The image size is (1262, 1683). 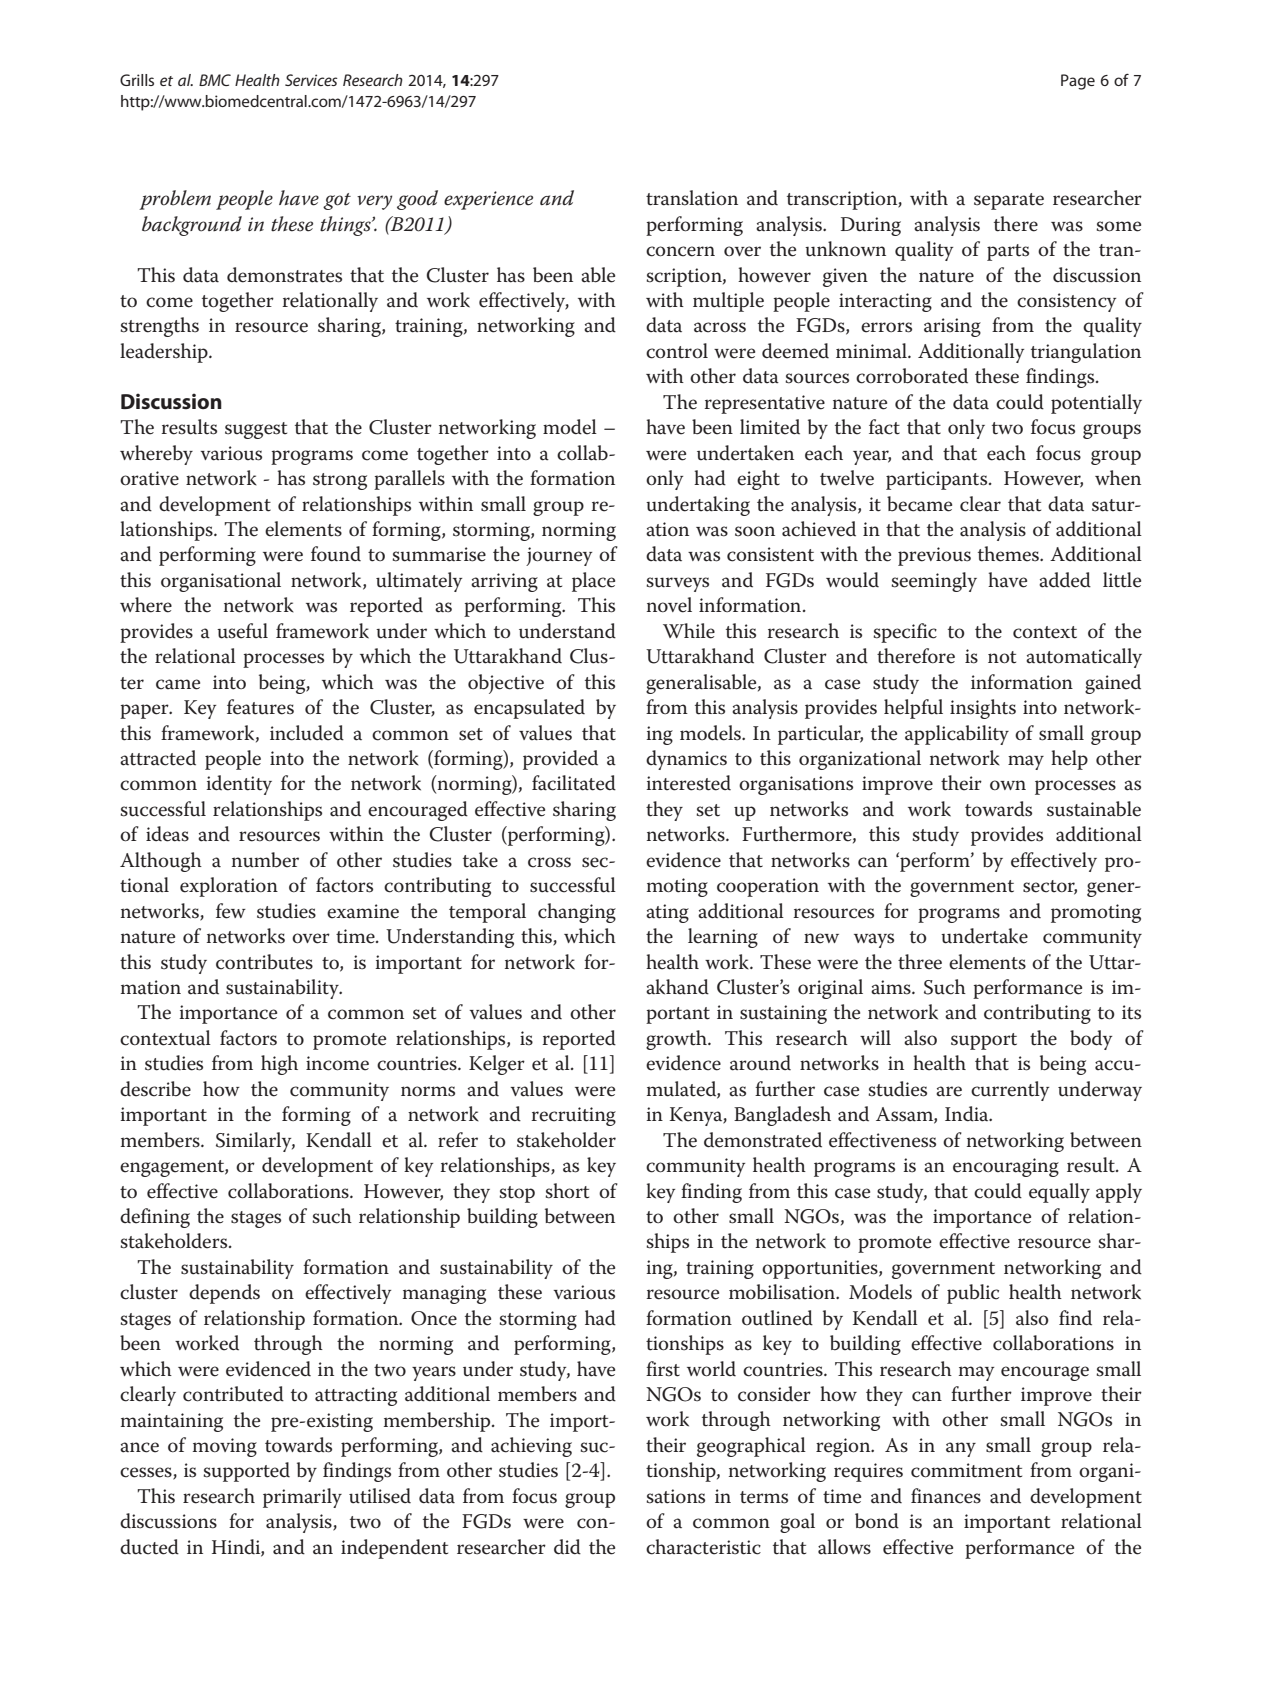 I want to click on BMC, so click(x=215, y=80).
